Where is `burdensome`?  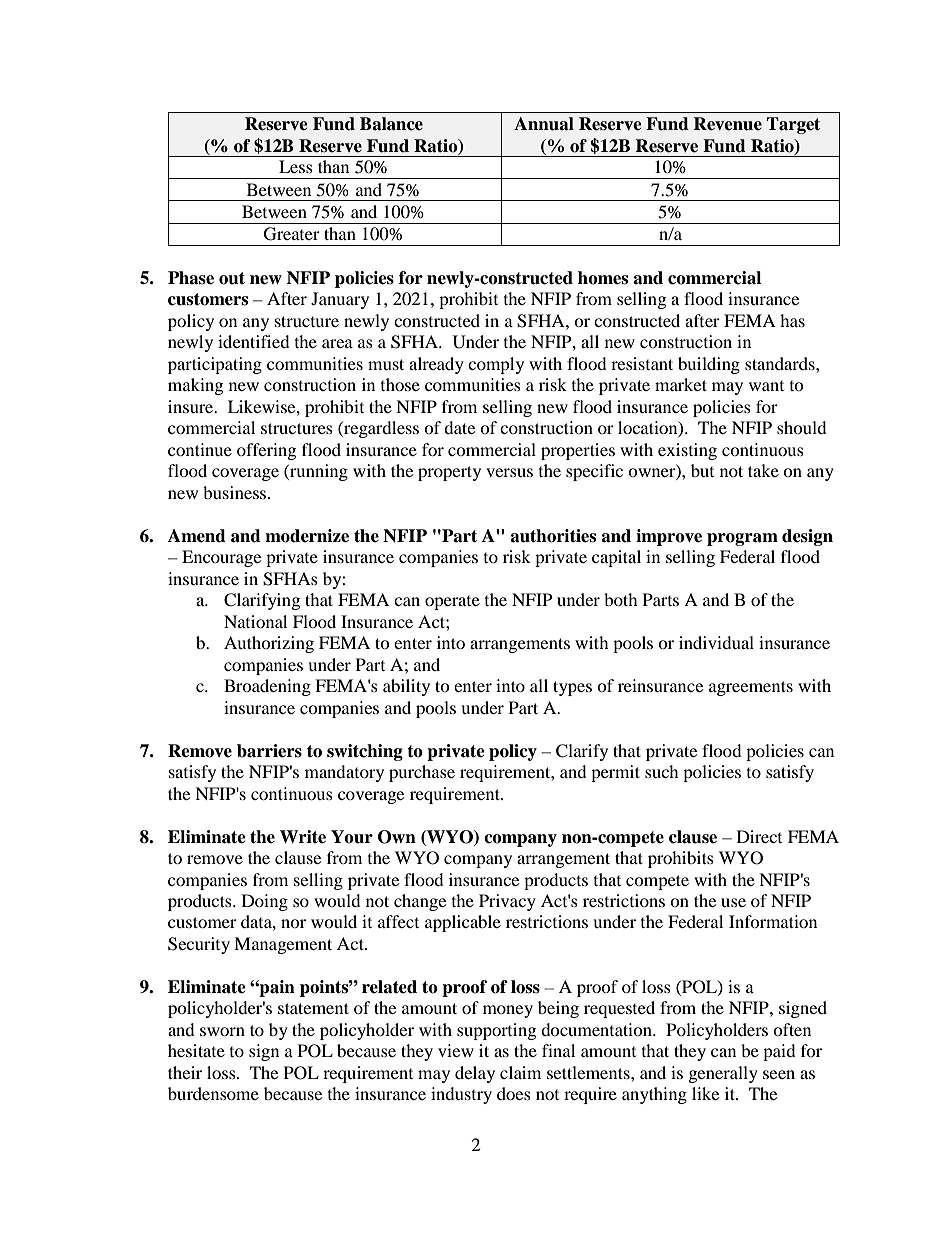 burdensome is located at coordinates (213, 1093).
